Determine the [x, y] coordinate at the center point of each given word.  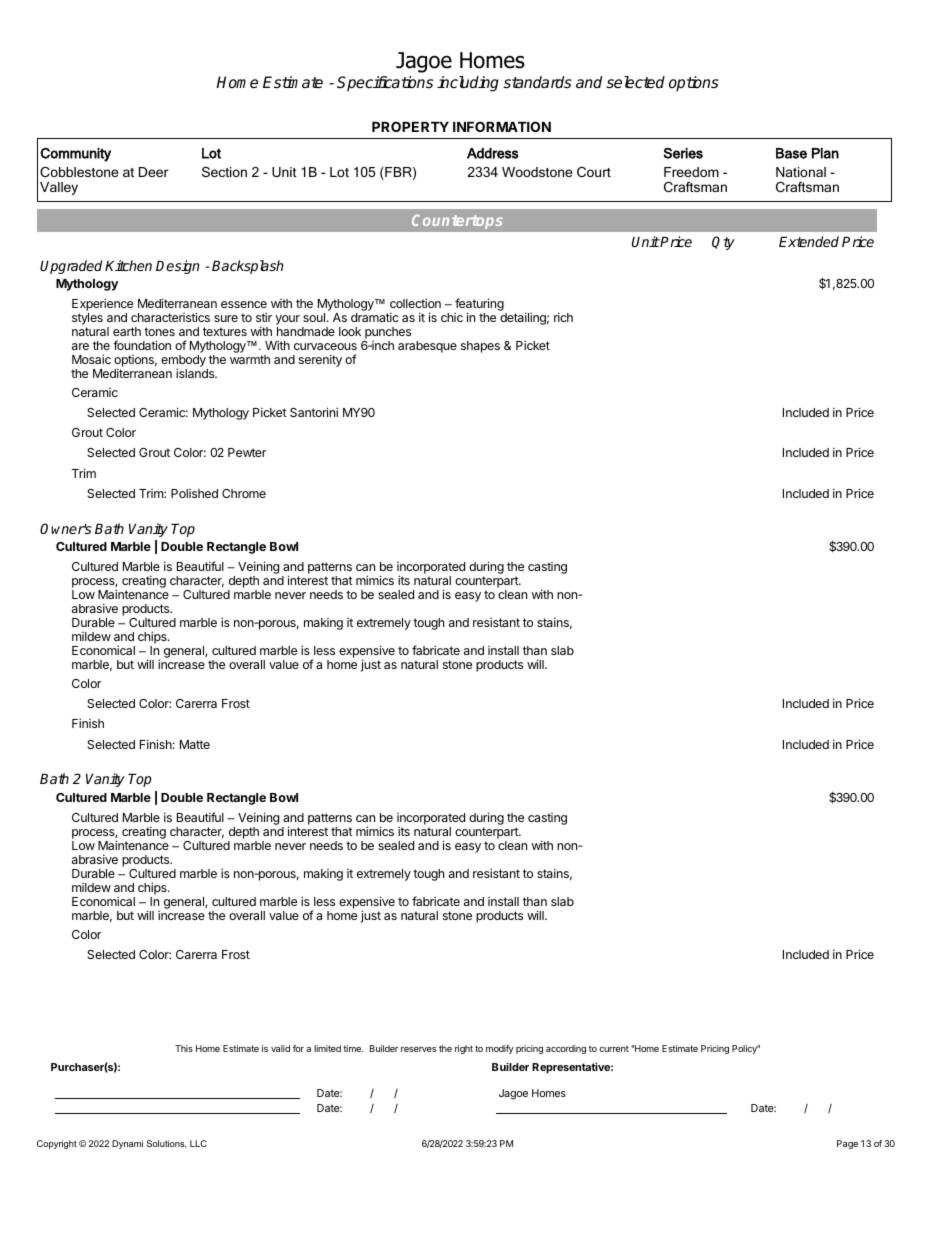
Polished [194, 493]
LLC [198, 1143]
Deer [154, 172]
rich [563, 317]
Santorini [314, 412]
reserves [418, 1049]
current [614, 1049]
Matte [195, 744]
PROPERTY [410, 126]
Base [791, 153]
